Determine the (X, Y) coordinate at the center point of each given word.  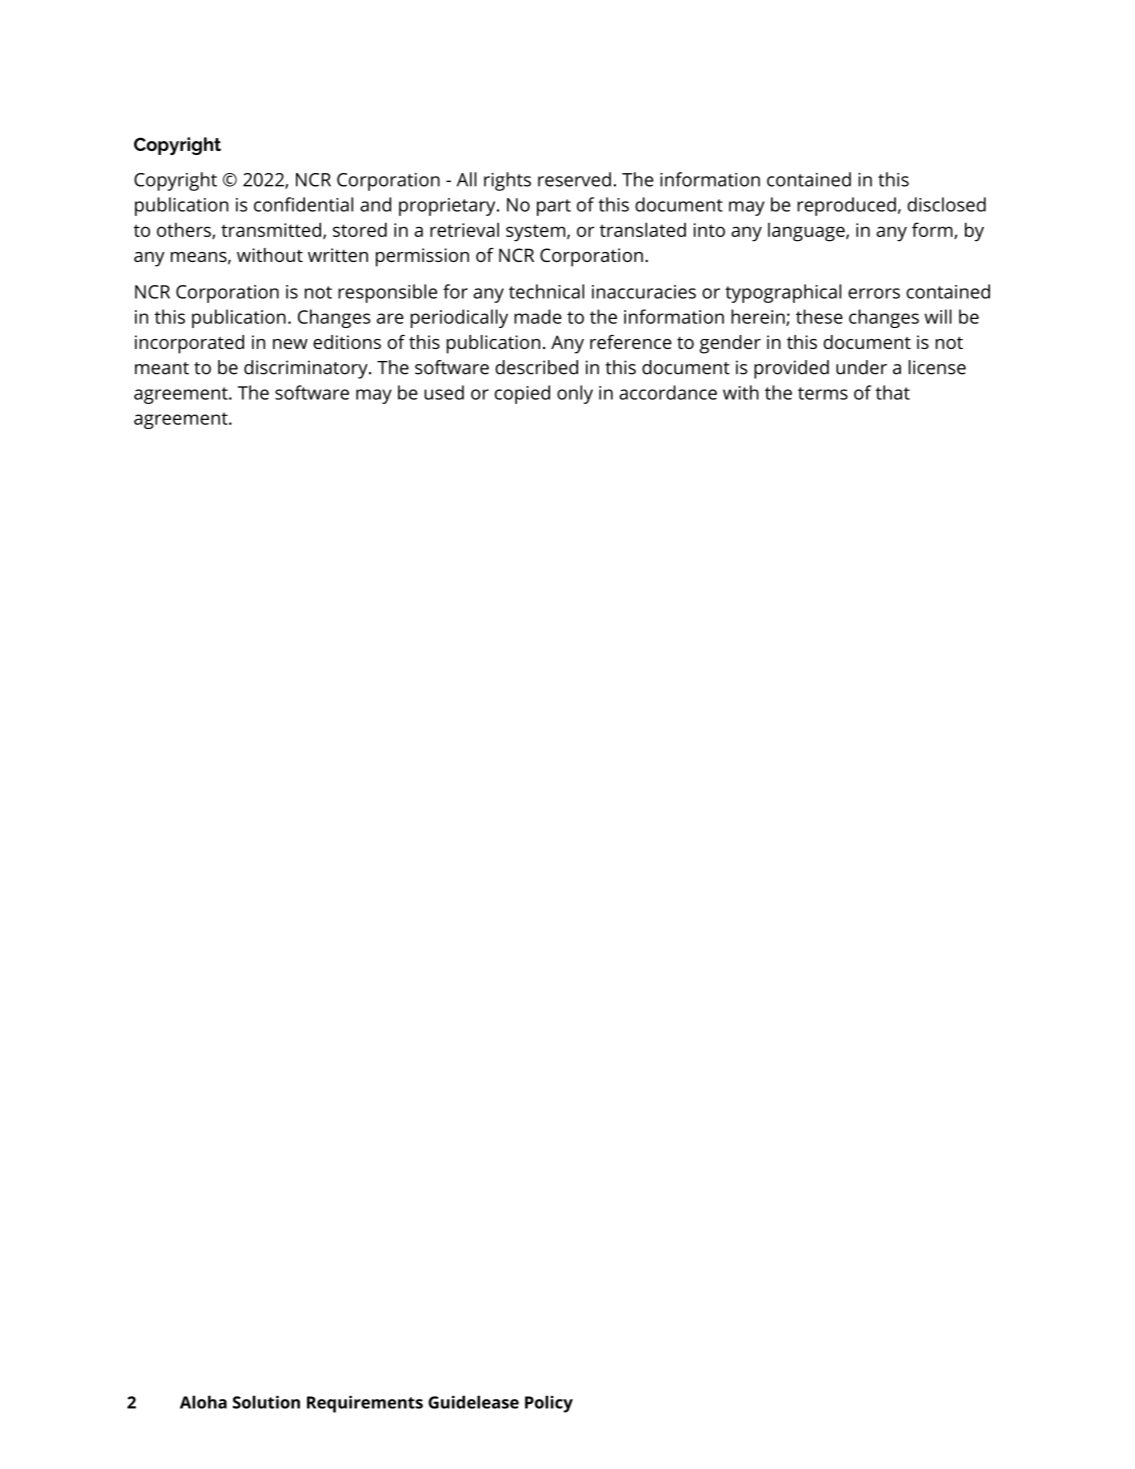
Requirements (365, 1404)
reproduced (846, 206)
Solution (266, 1402)
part (554, 207)
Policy (549, 1404)
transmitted (272, 230)
